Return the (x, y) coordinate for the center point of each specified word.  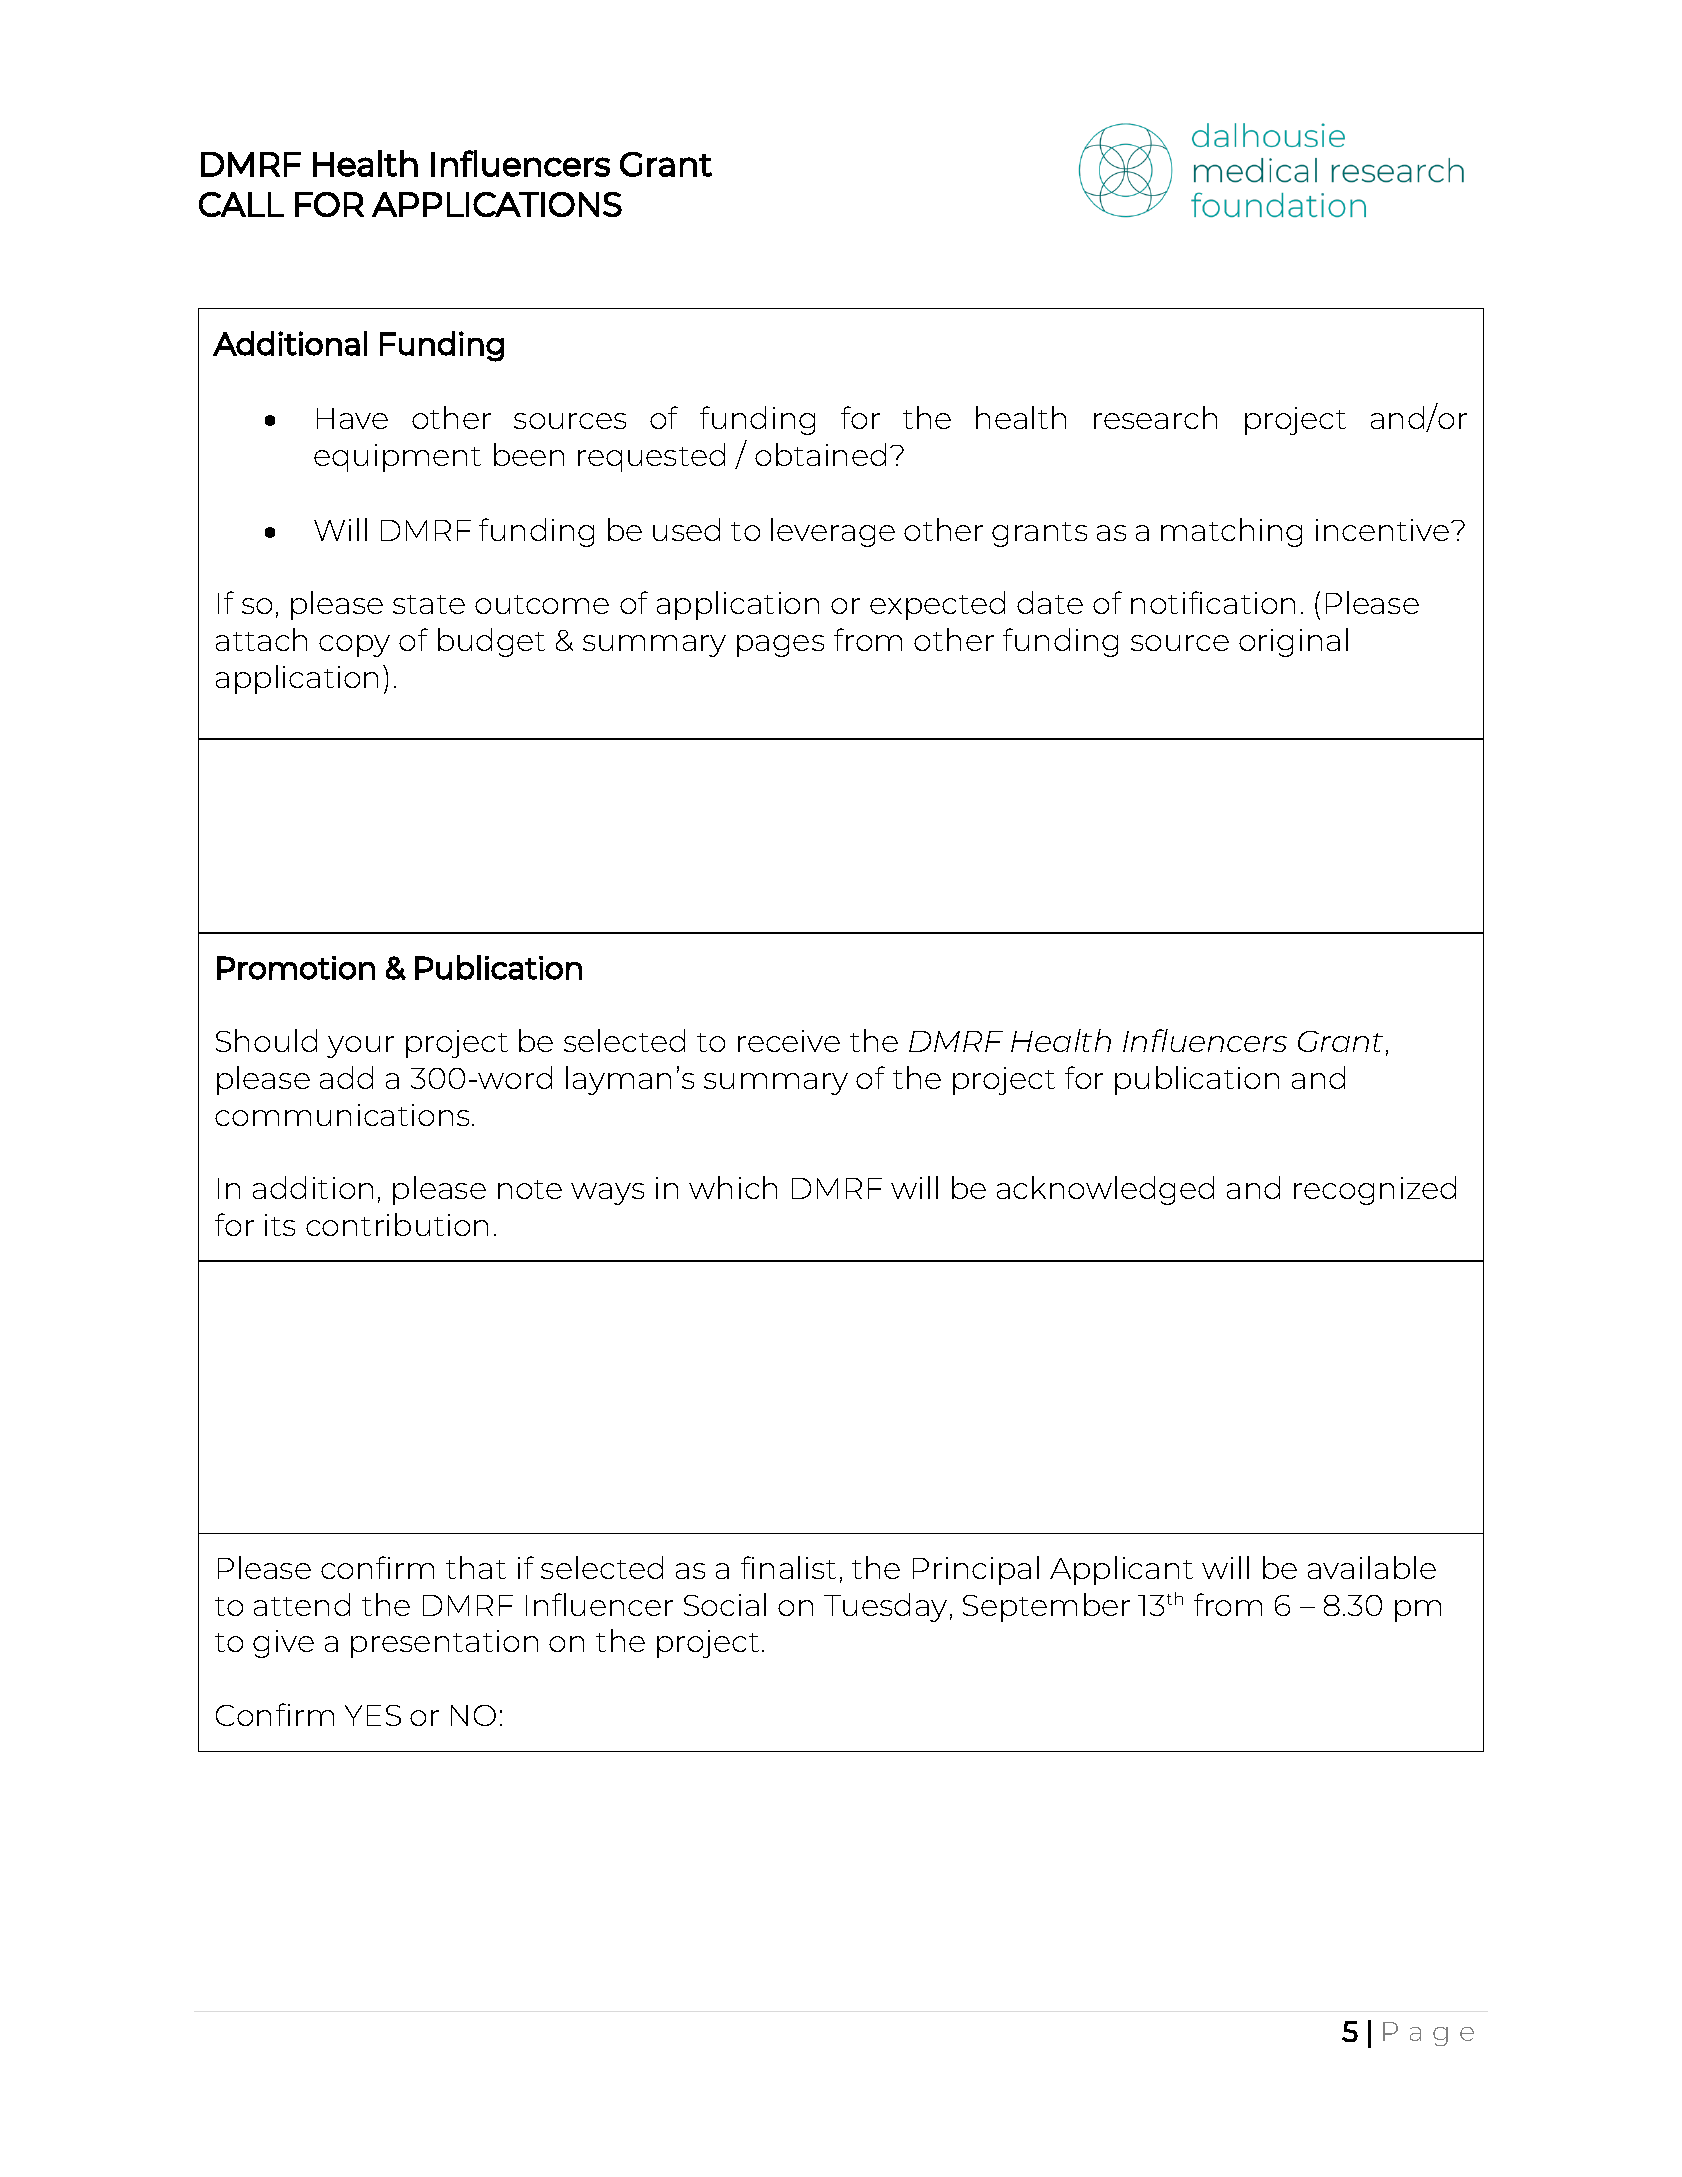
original (1293, 642)
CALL (241, 204)
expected (937, 605)
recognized (1375, 1190)
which (733, 1187)
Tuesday (885, 1607)
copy (354, 646)
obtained (820, 454)
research (1155, 417)
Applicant (1121, 1570)
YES (373, 1715)
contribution (397, 1224)
